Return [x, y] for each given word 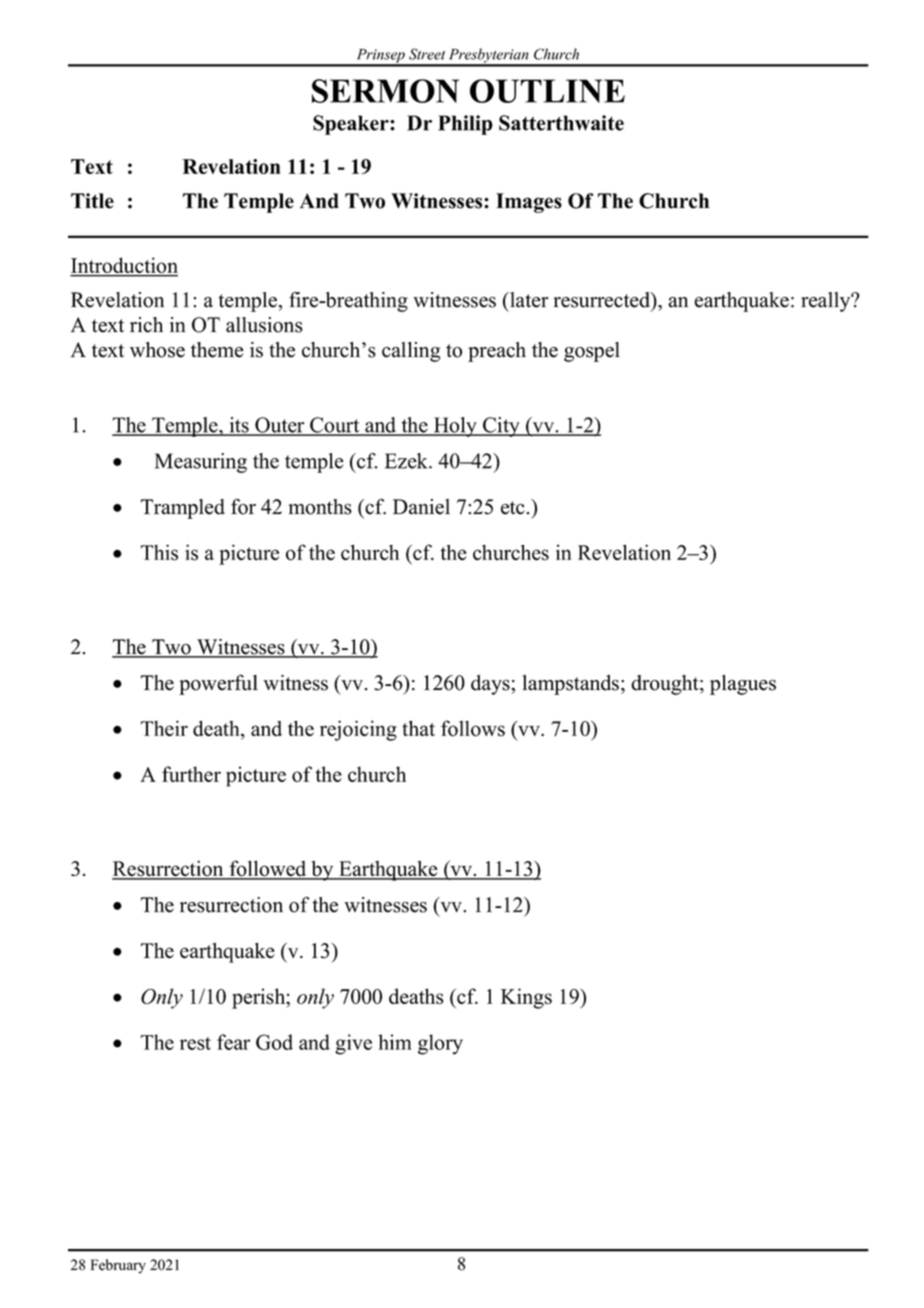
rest [195, 1043]
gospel [592, 352]
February [118, 1266]
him [395, 1042]
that [418, 728]
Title [92, 201]
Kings [526, 998]
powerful [218, 684]
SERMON [385, 91]
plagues [743, 685]
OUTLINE [547, 91]
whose [157, 350]
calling [411, 352]
